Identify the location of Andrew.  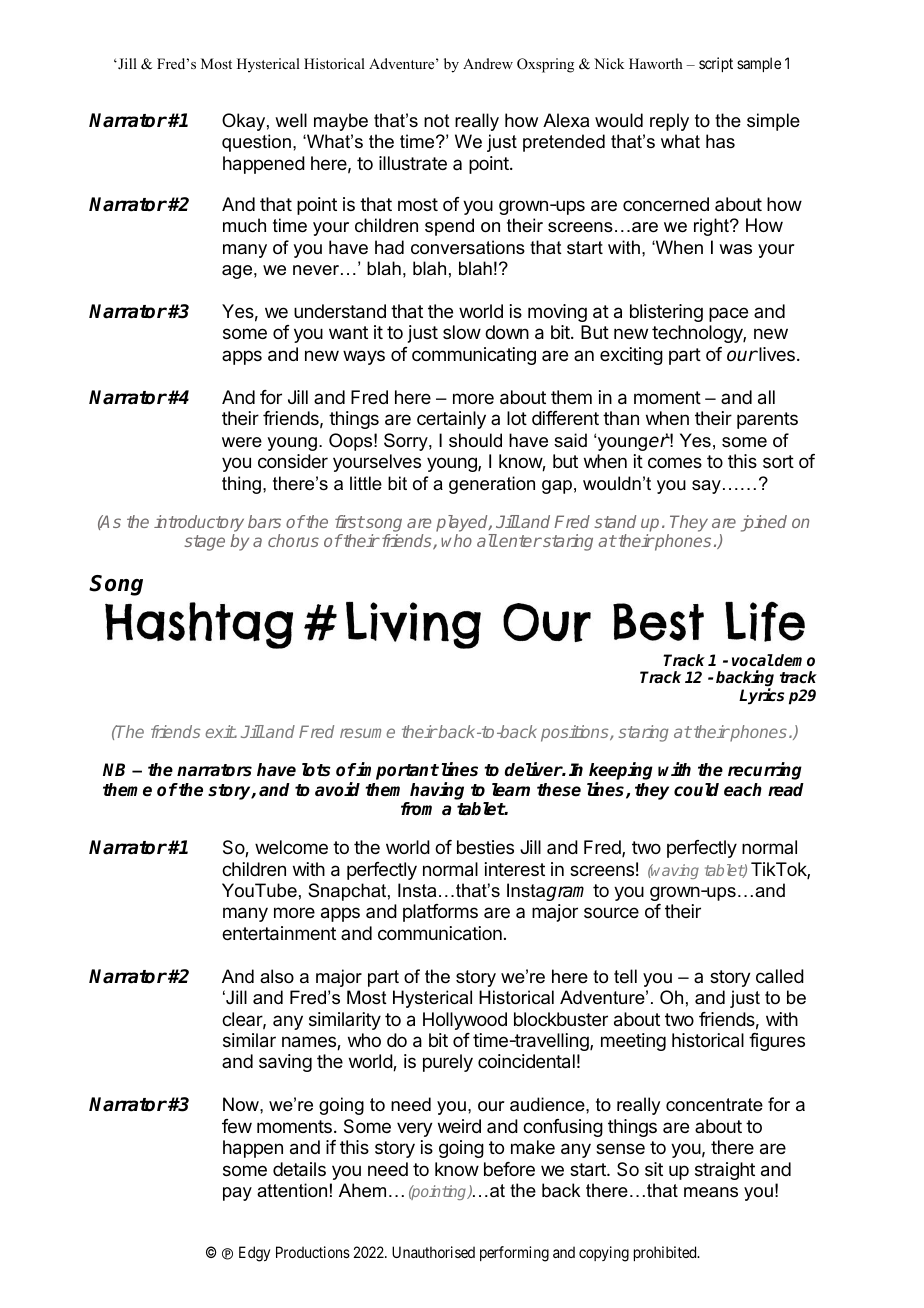
(488, 63).
